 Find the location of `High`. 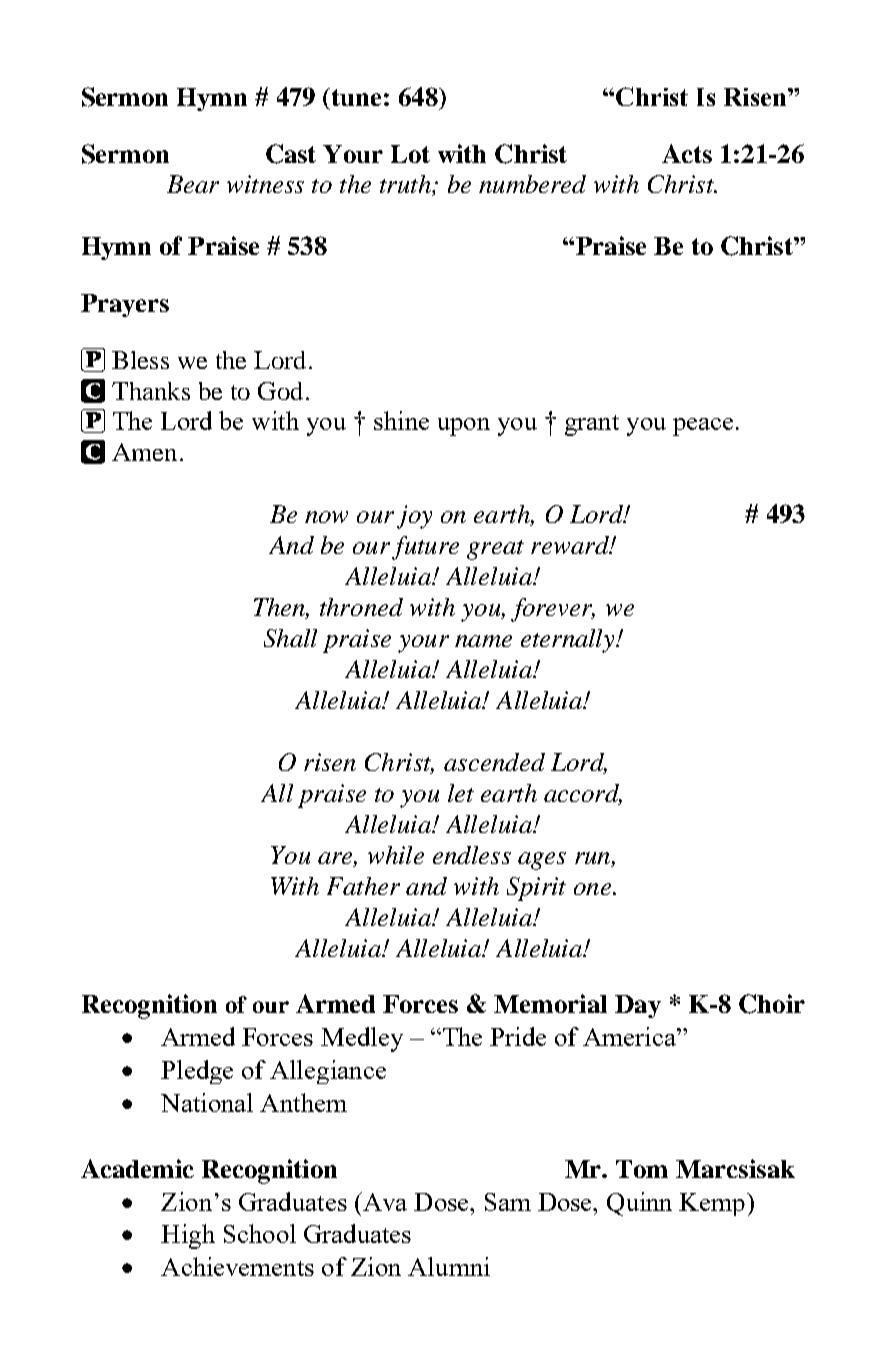

High is located at coordinates (188, 1236).
